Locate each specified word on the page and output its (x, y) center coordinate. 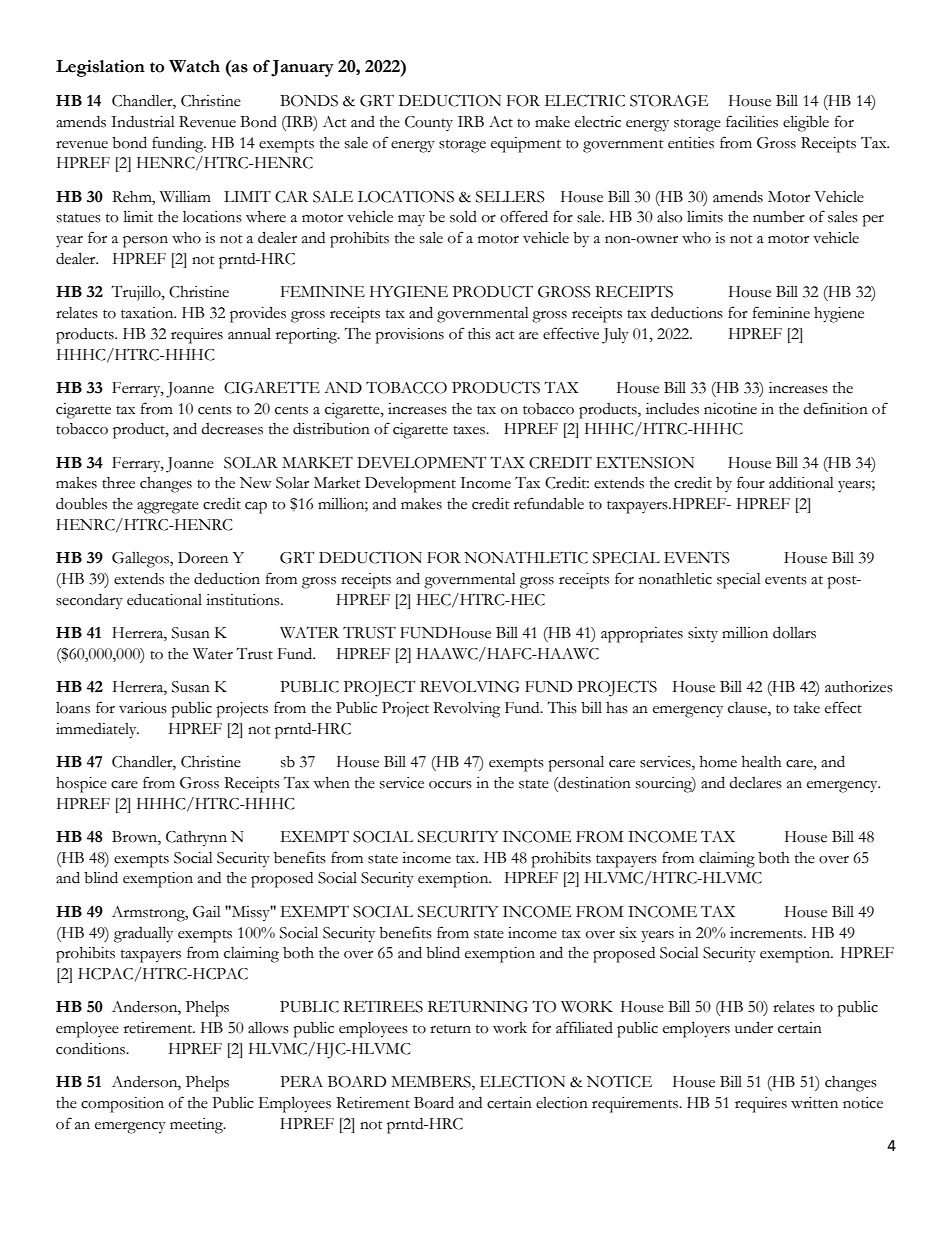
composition (122, 1105)
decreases (232, 429)
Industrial (143, 122)
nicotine (730, 409)
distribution (331, 429)
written (814, 1103)
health (762, 762)
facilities (752, 121)
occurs (450, 785)
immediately (97, 731)
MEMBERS (432, 1083)
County (429, 123)
